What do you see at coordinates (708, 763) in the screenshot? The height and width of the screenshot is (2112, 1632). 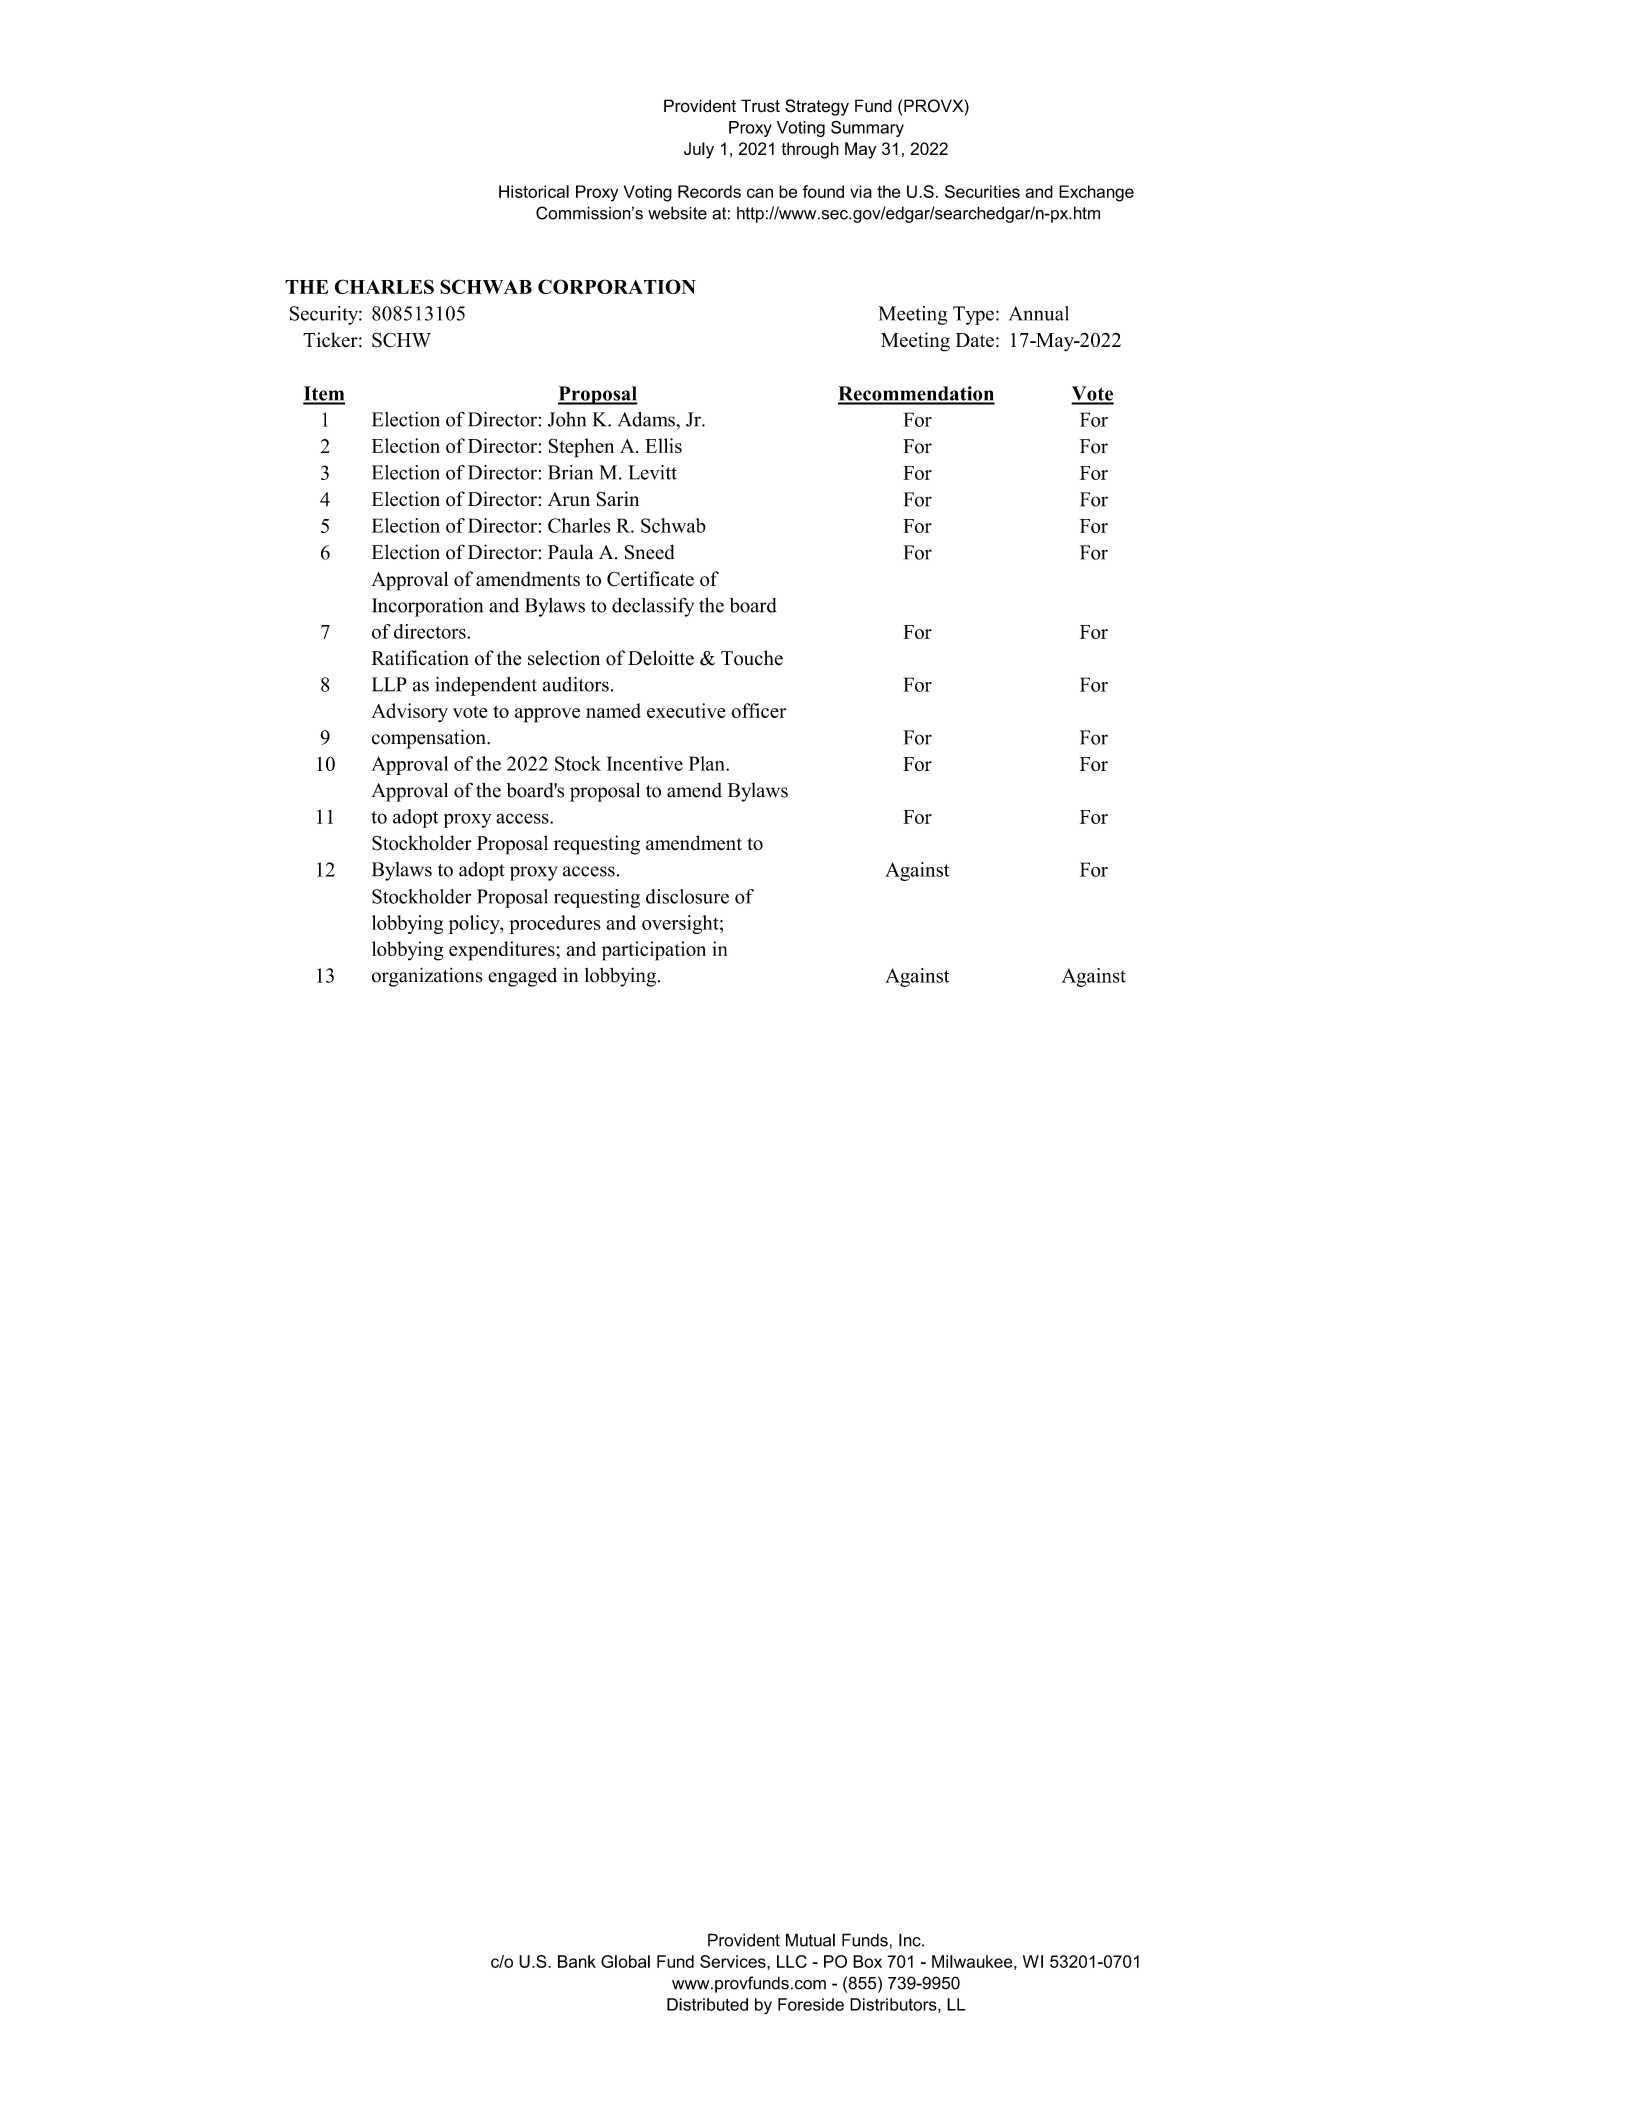 I see `Plan` at bounding box center [708, 763].
